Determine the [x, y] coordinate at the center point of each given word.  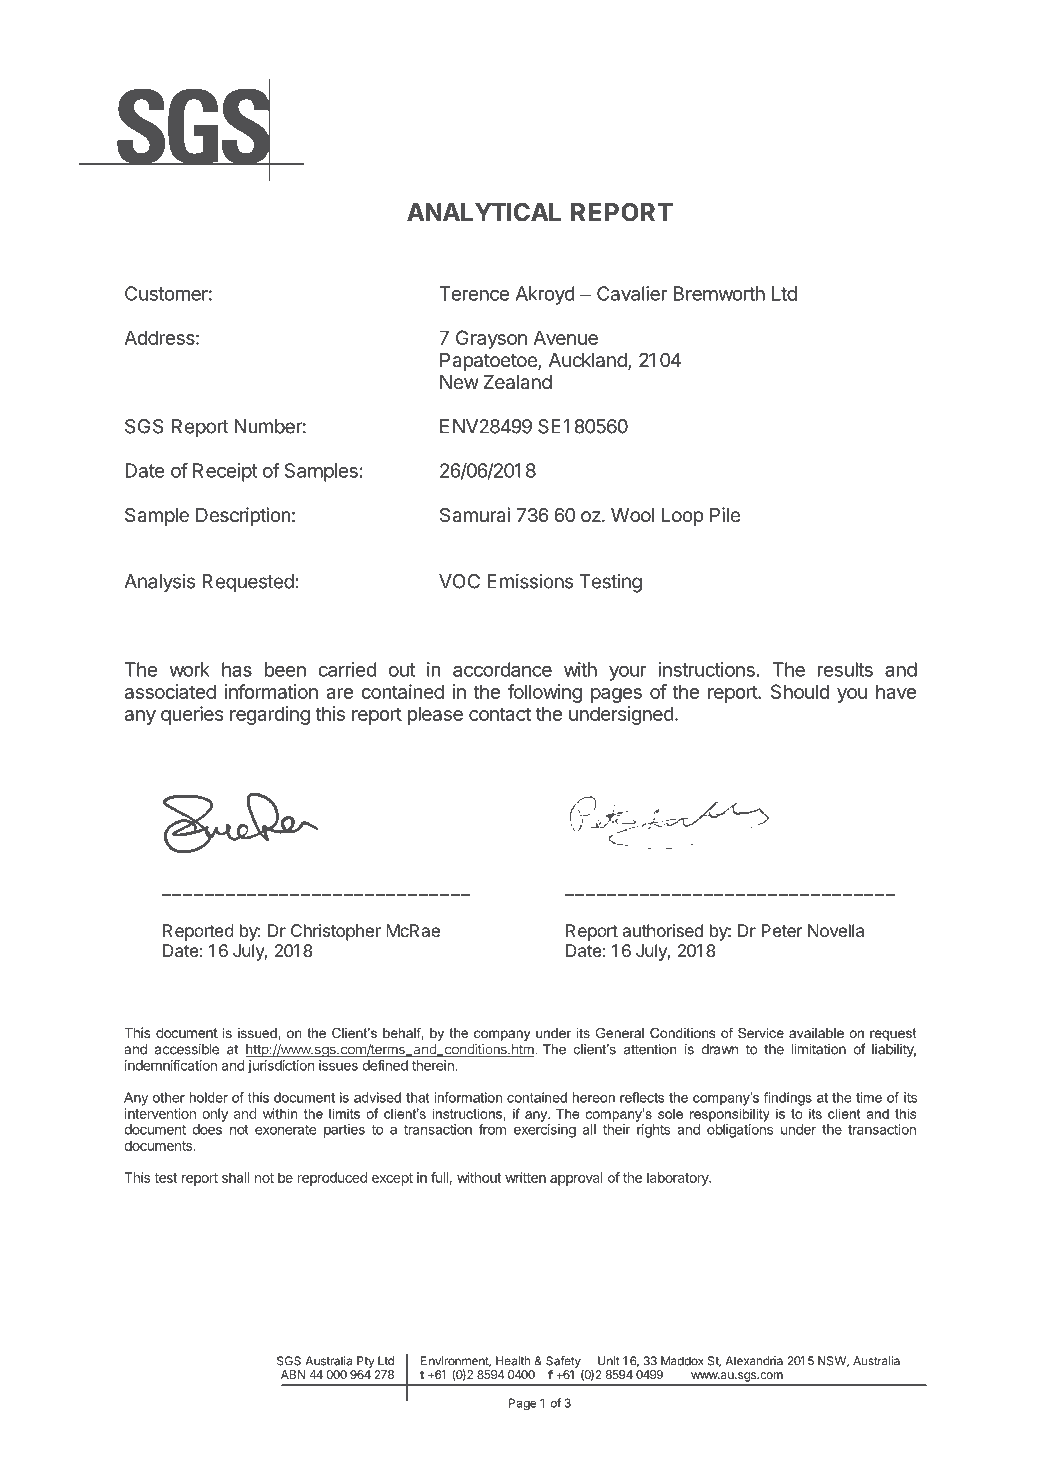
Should [800, 691]
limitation [819, 1049]
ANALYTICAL [484, 212]
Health [513, 1361]
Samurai [475, 515]
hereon [594, 1097]
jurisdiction [281, 1067]
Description [243, 516]
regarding [270, 715]
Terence [474, 293]
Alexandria [754, 1361]
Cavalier [632, 293]
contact [500, 714]
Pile [725, 514]
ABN [293, 1374]
